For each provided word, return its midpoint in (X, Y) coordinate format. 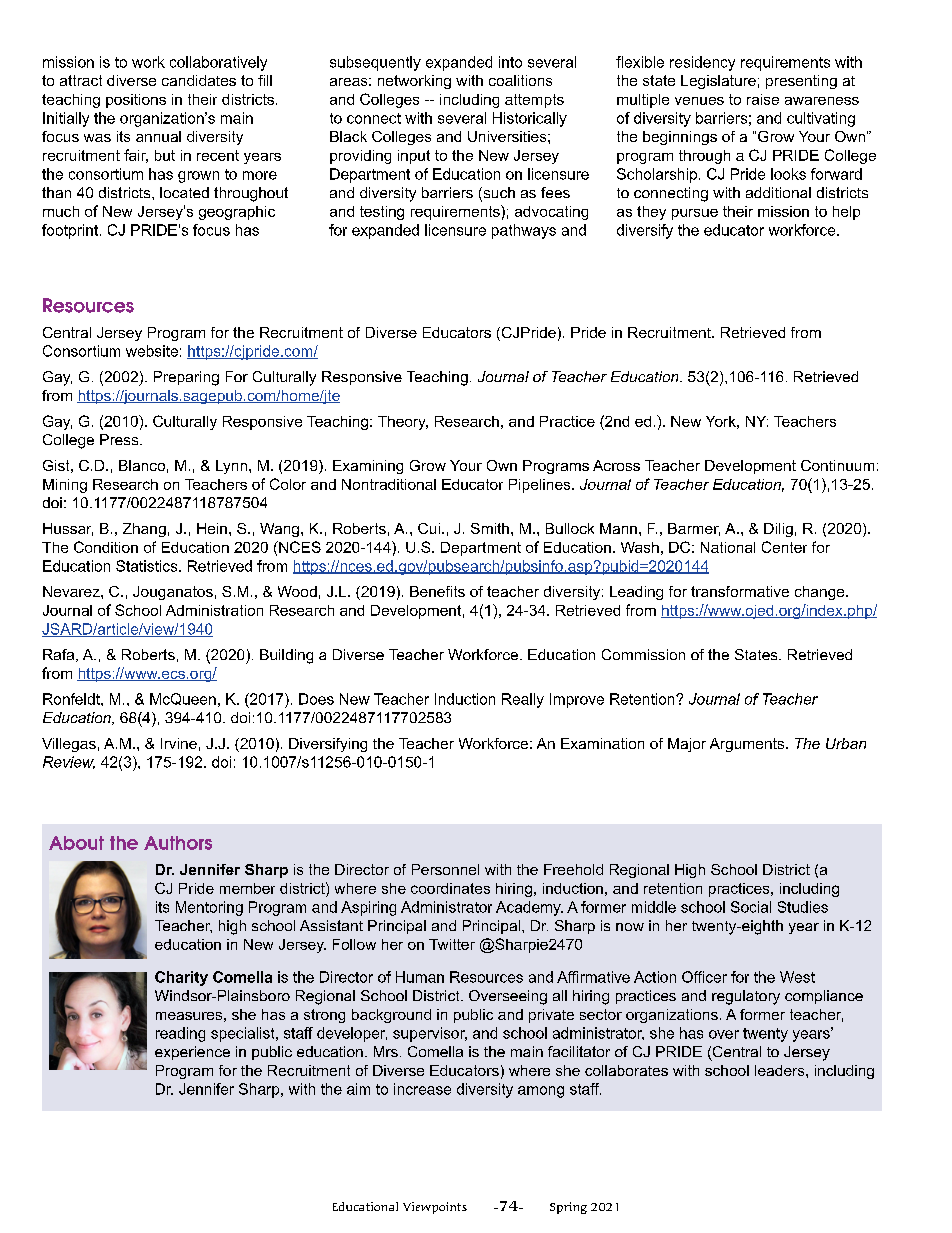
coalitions (520, 80)
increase (422, 1089)
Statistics (148, 566)
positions (136, 101)
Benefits (437, 591)
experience (192, 1053)
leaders (781, 1070)
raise (763, 99)
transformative (740, 591)
